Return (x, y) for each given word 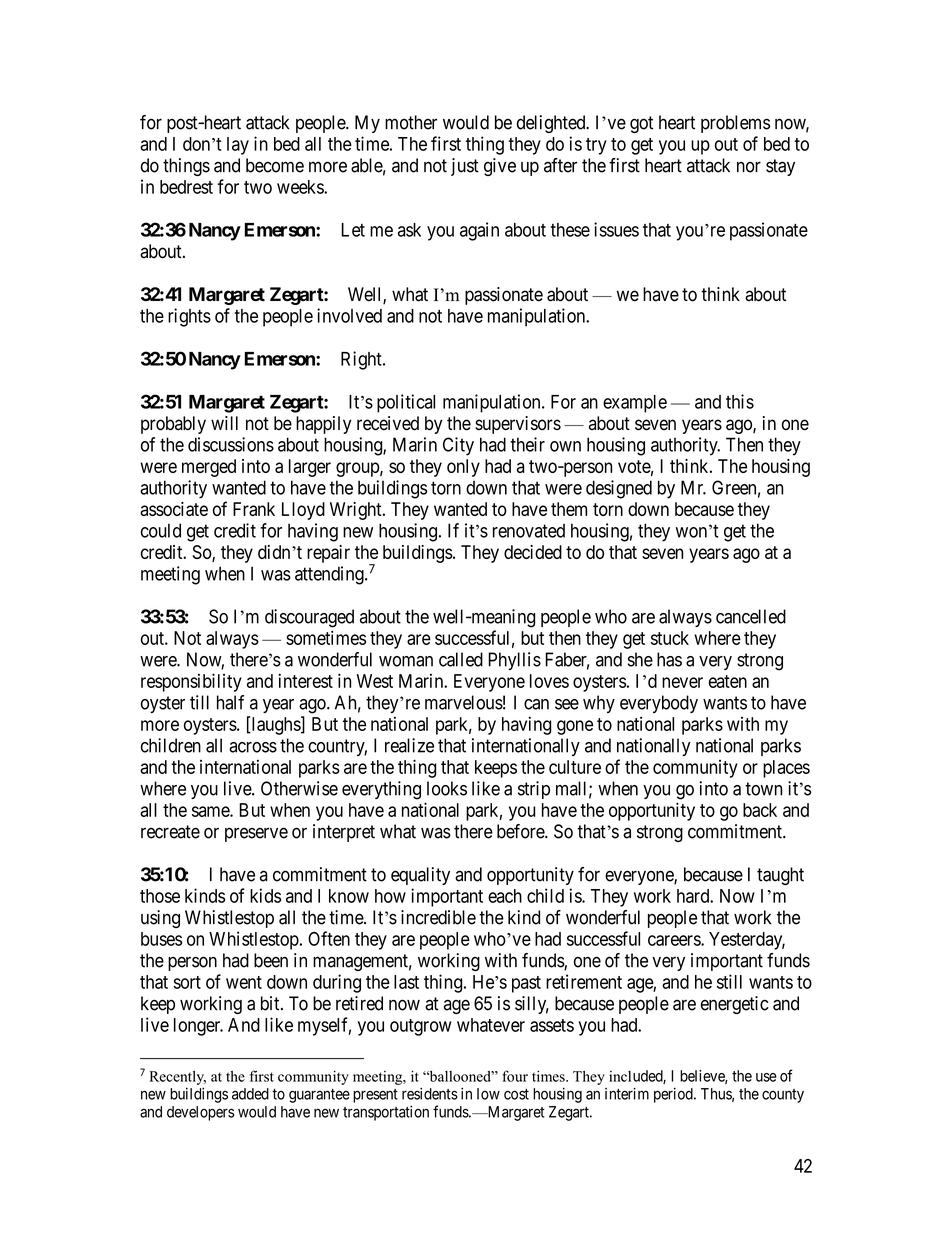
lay (238, 146)
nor (749, 167)
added (250, 1094)
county (783, 1096)
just (465, 167)
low (488, 1094)
